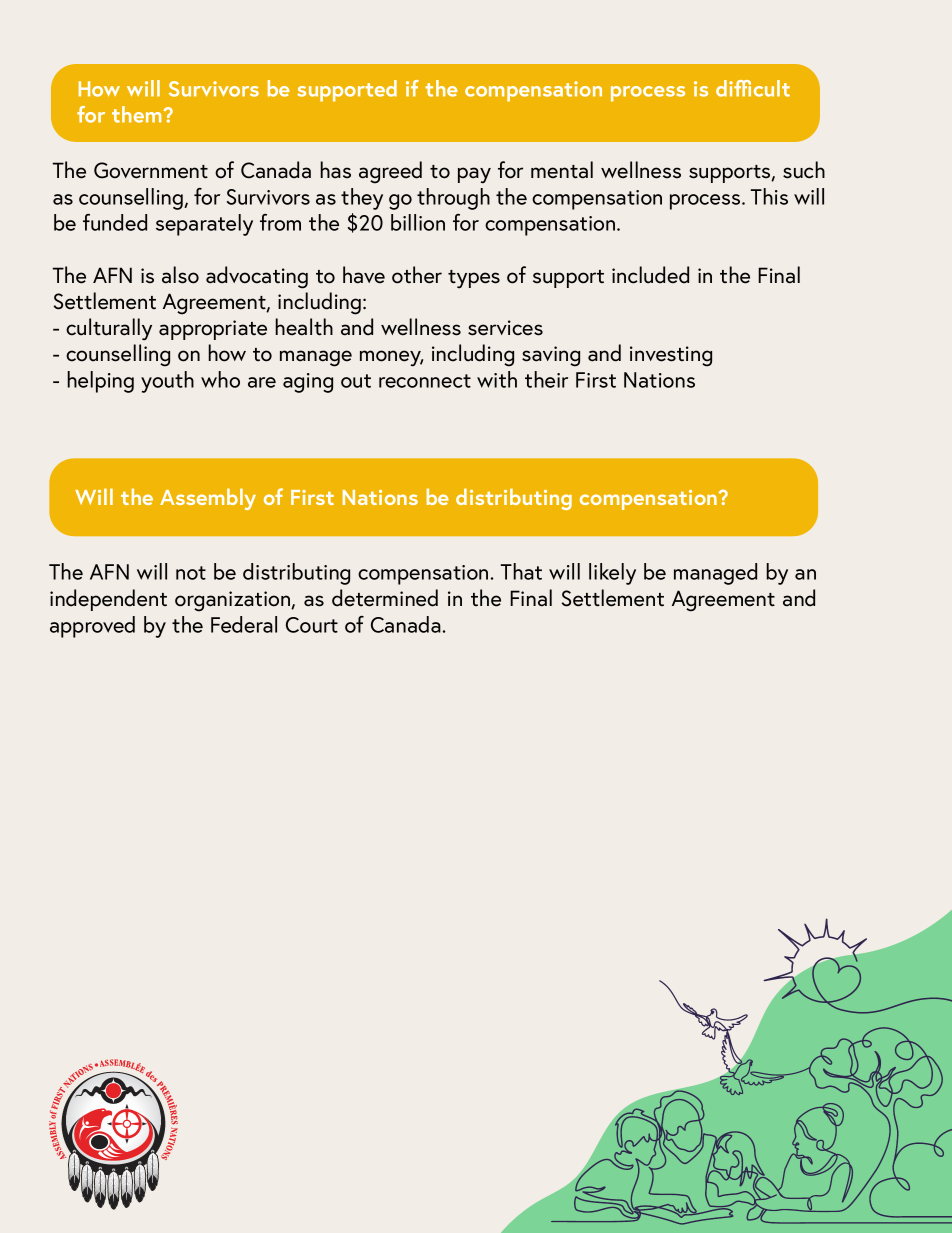 Image resolution: width=952 pixels, height=1233 pixels. What do you see at coordinates (425, 381) in the screenshot?
I see `reconnect` at bounding box center [425, 381].
